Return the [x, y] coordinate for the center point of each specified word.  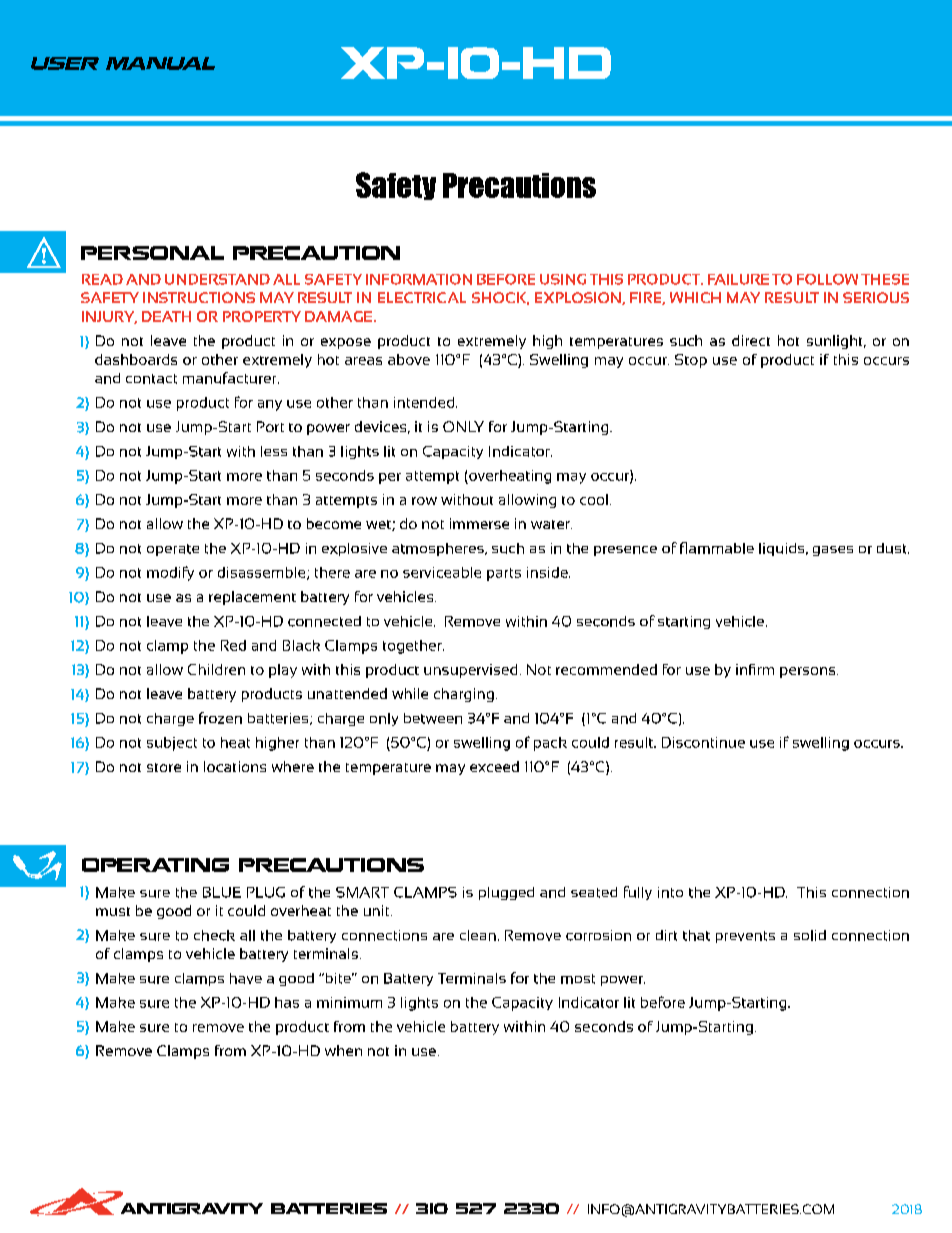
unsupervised [470, 671]
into [670, 892]
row [424, 501]
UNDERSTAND [217, 279]
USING [563, 279]
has [287, 1002]
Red [233, 645]
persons [809, 672]
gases [833, 551]
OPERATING [155, 865]
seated [594, 892]
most [578, 979]
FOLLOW [827, 279]
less [274, 451]
